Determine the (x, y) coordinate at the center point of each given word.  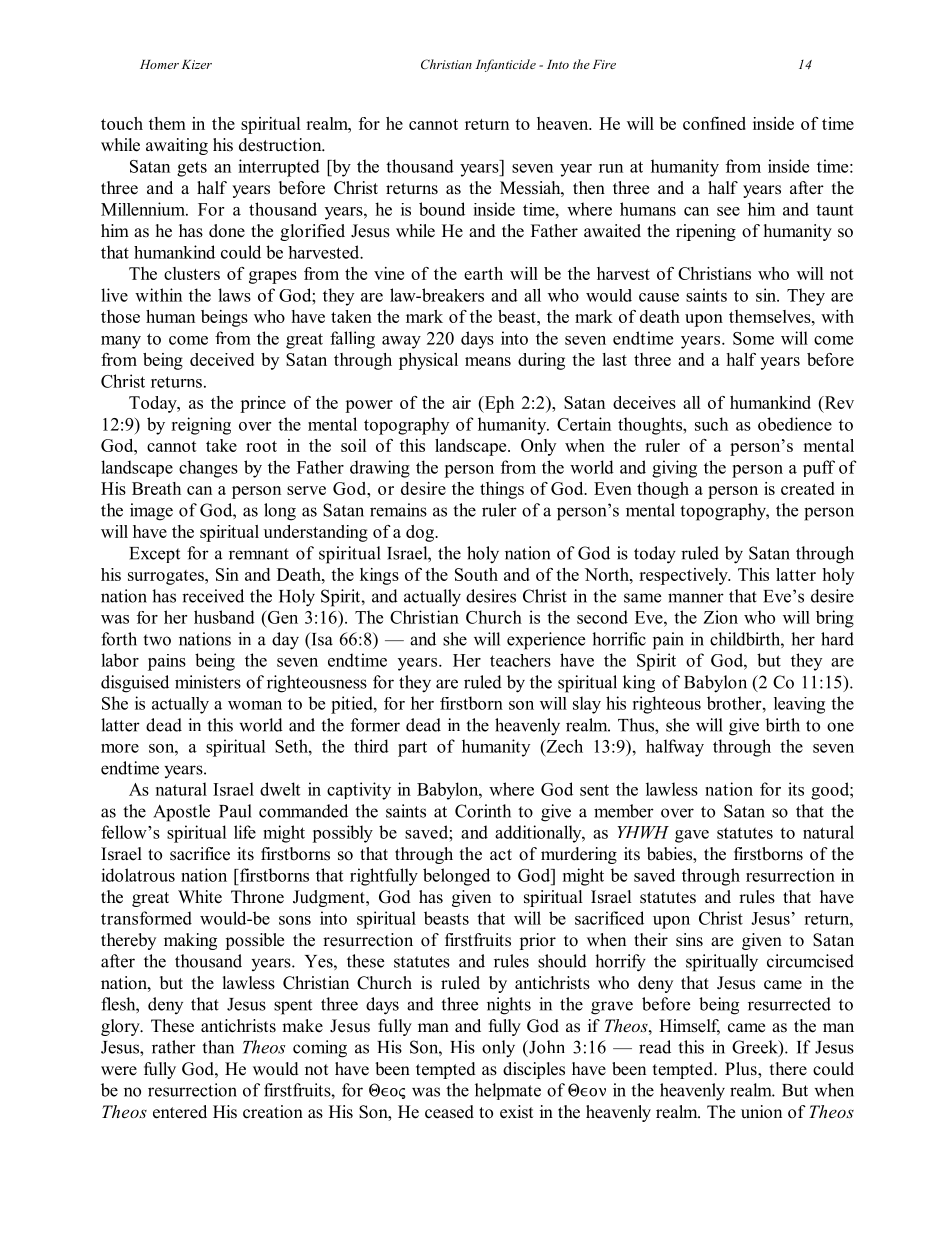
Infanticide (506, 65)
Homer (159, 64)
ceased (449, 1112)
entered (180, 1112)
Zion (720, 617)
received (213, 596)
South (476, 574)
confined (714, 123)
